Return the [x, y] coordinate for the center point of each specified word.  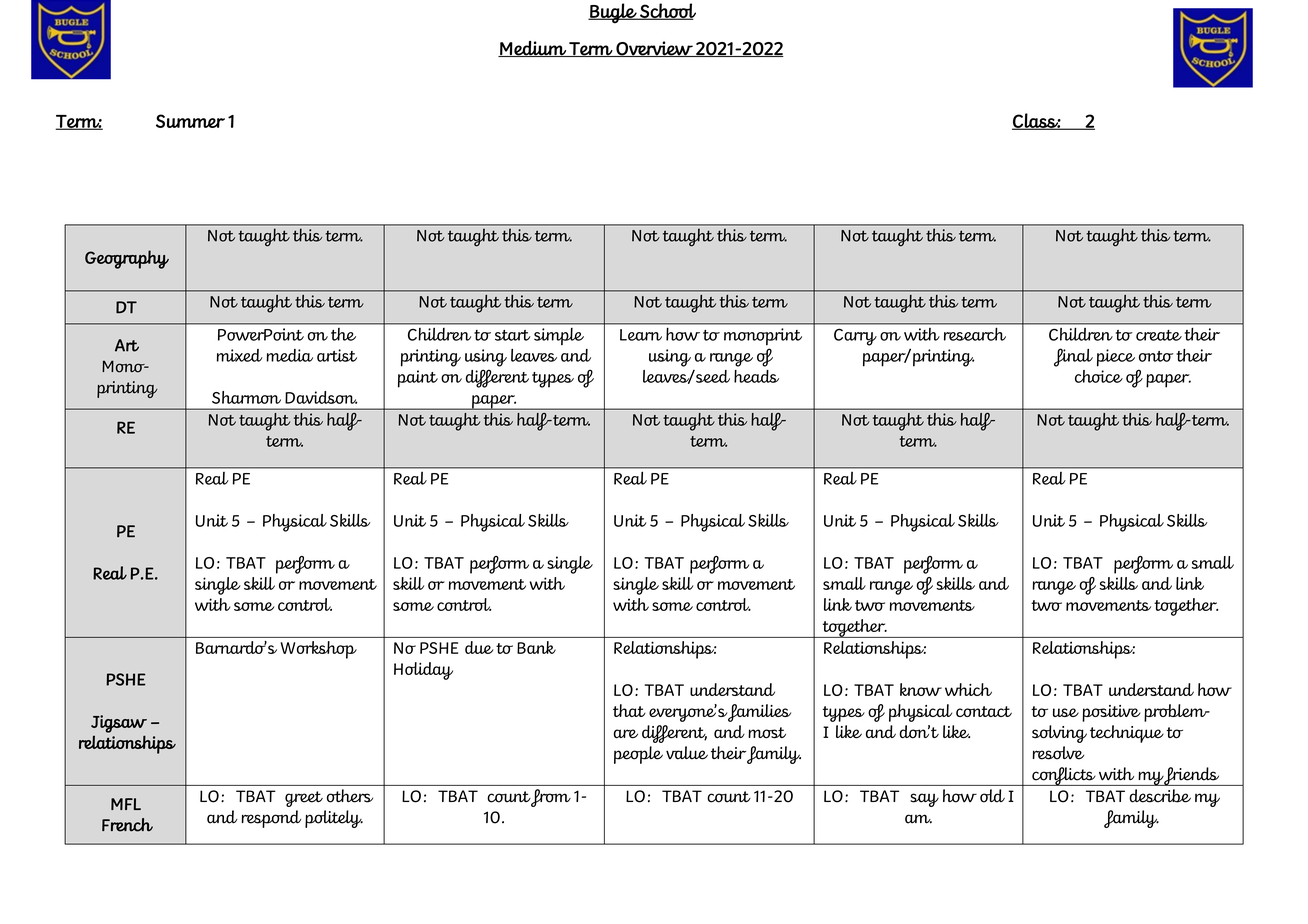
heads [756, 376]
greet [304, 799]
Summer [190, 121]
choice [1099, 376]
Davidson [321, 397]
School [667, 11]
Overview [654, 49]
